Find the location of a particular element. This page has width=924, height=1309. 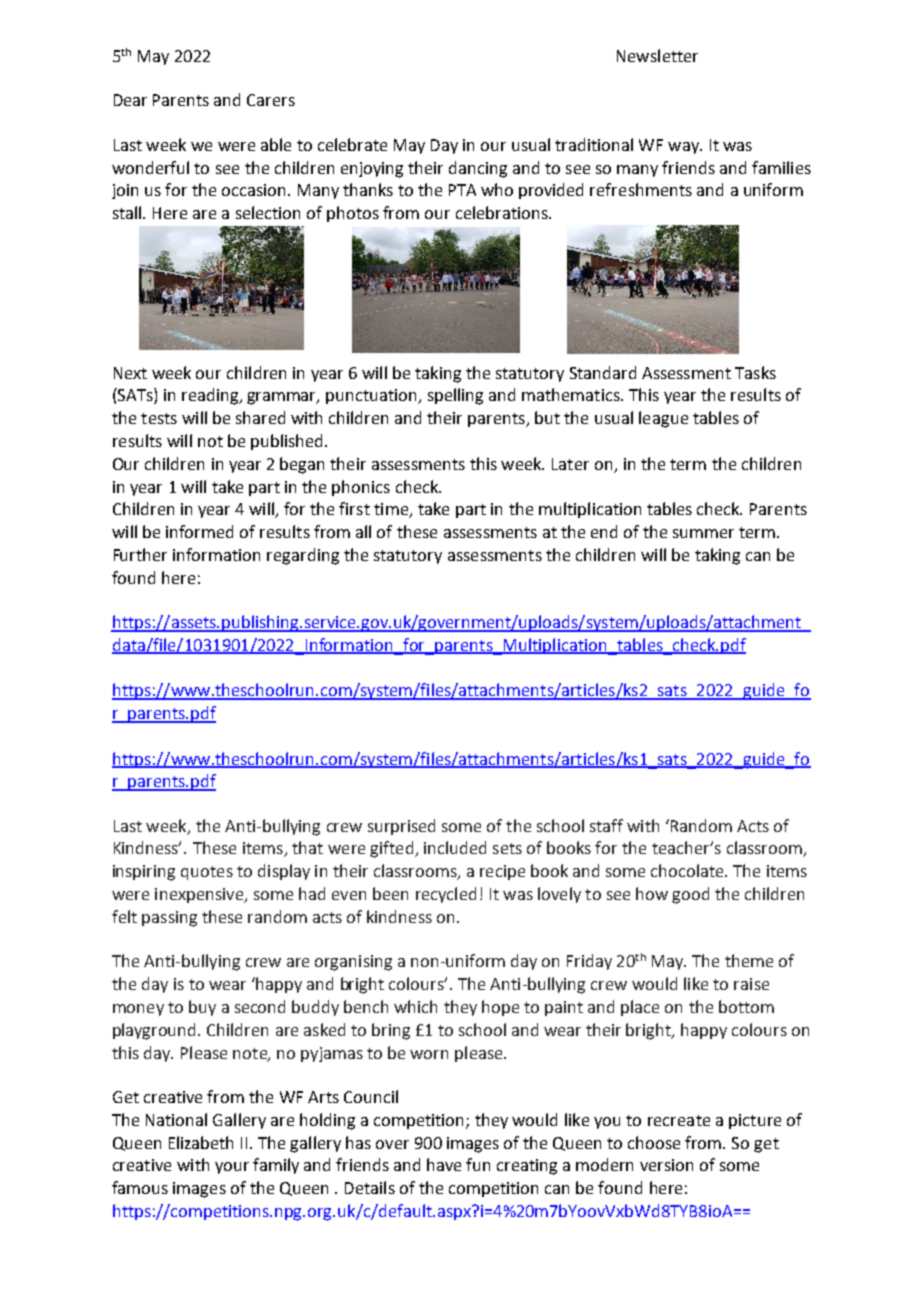

Newsletter is located at coordinates (657, 55).
